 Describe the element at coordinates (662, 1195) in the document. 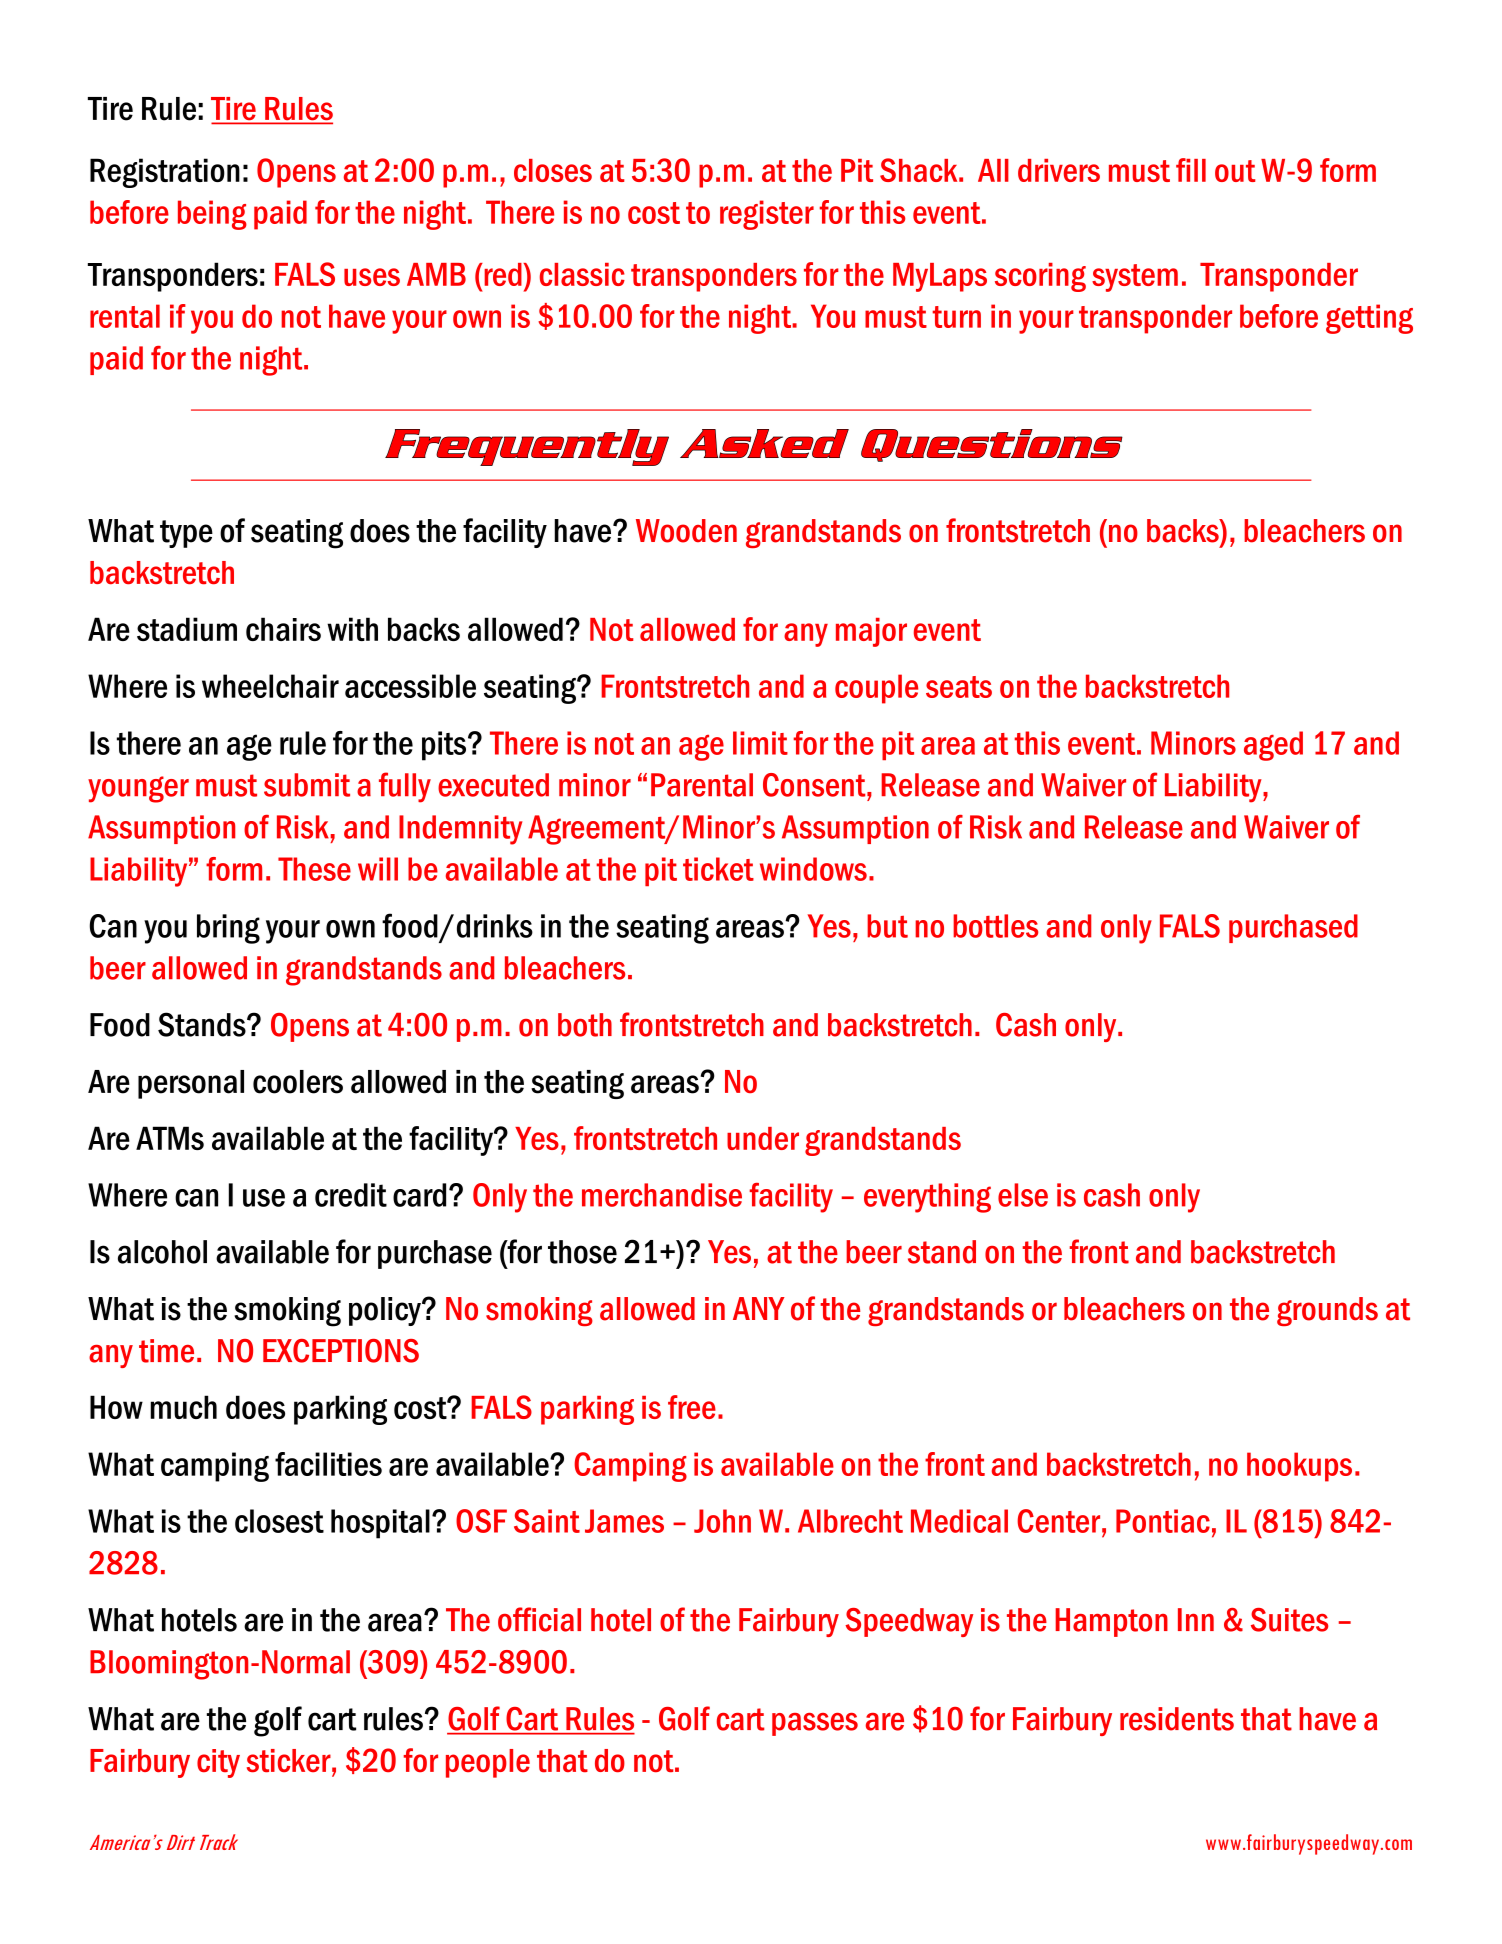

I see `merchandise` at that location.
